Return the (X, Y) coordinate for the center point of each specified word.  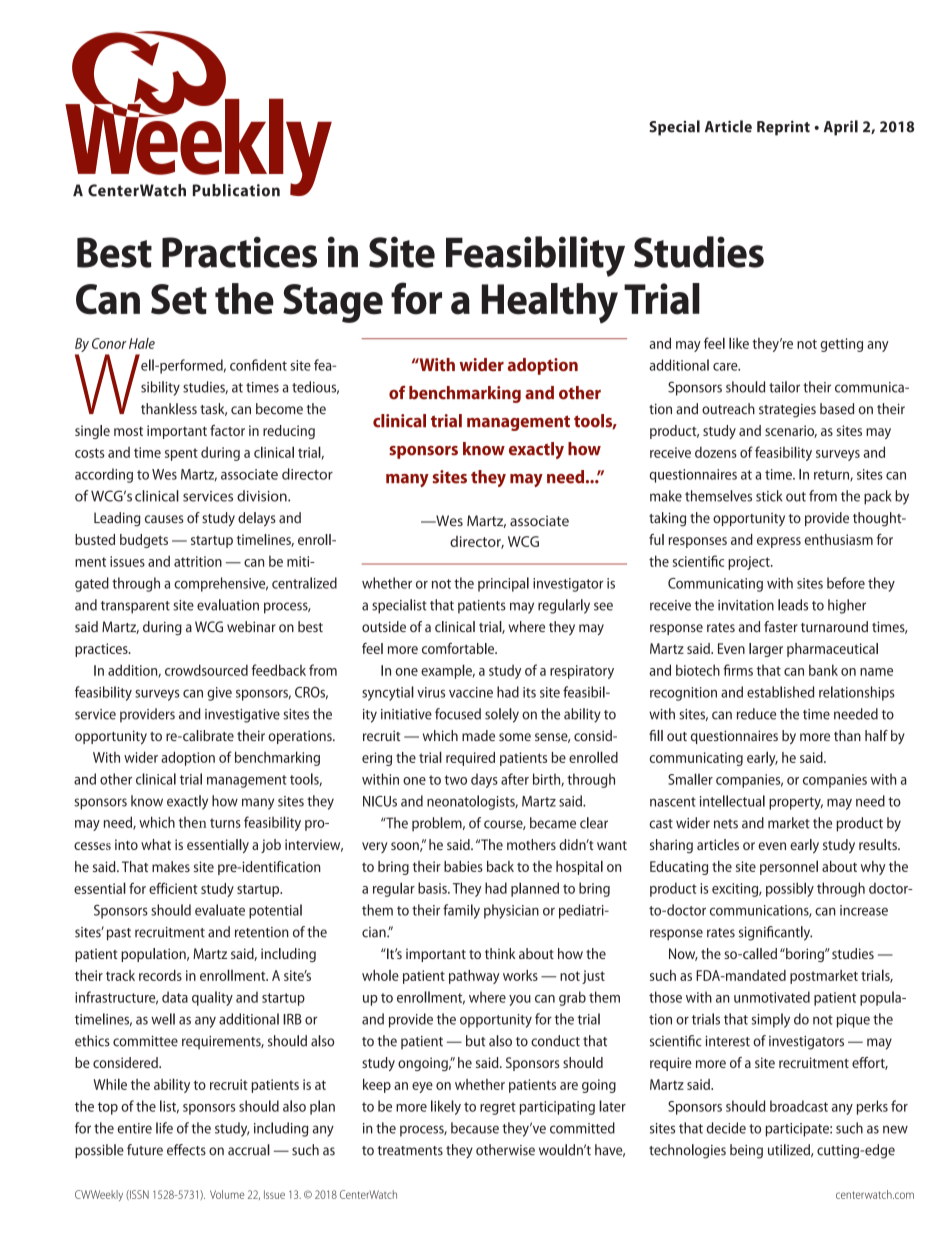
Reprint (783, 128)
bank (823, 670)
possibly (790, 889)
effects (186, 1150)
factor (227, 430)
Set (179, 299)
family (461, 911)
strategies (787, 410)
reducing (289, 432)
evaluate (220, 910)
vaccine (471, 692)
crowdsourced (206, 670)
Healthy (550, 303)
